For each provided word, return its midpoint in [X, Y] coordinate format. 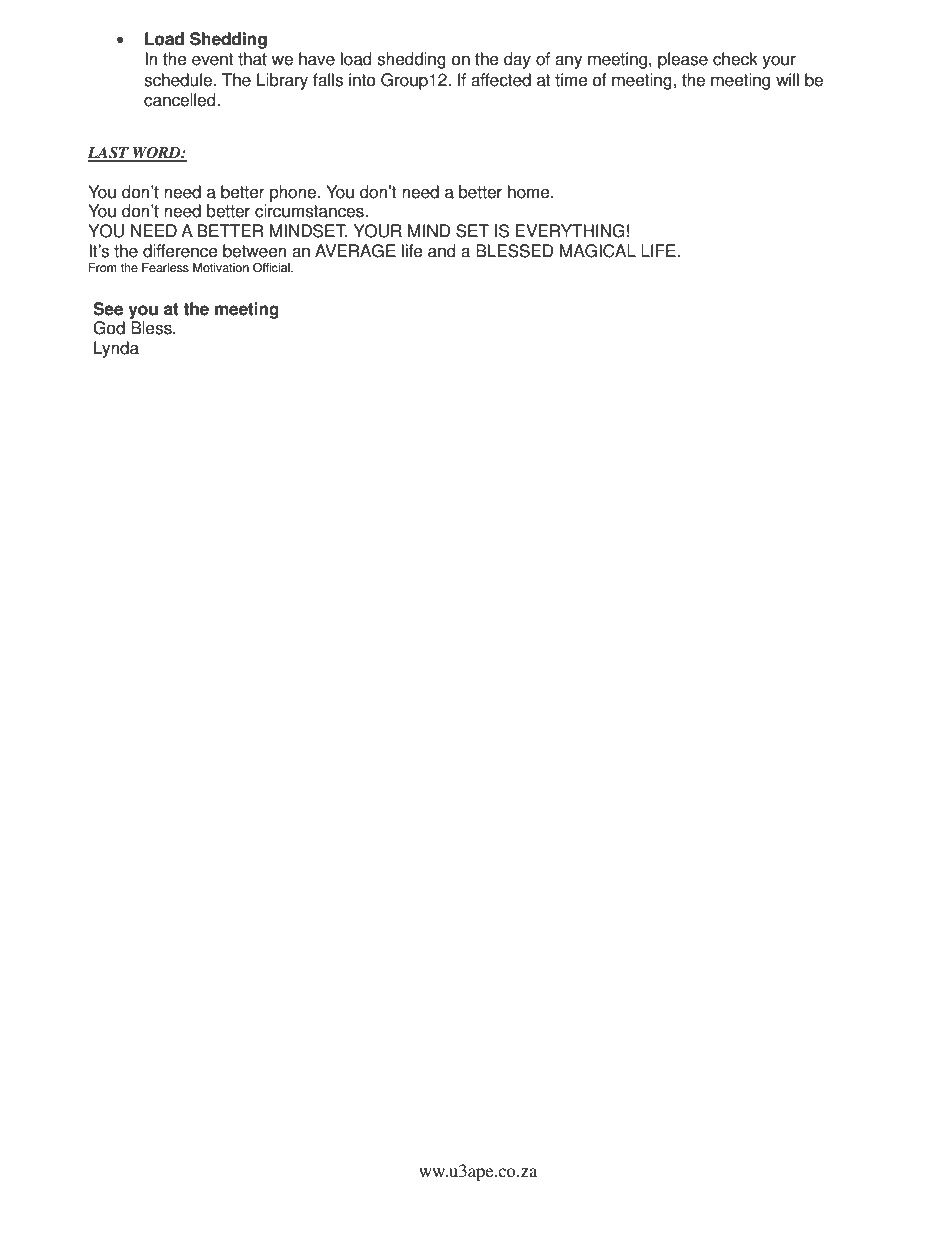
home [530, 192]
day [517, 60]
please [683, 60]
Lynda [116, 349]
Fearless [165, 268]
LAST [109, 153]
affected [501, 80]
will [787, 79]
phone [294, 193]
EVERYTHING [570, 231]
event [212, 59]
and [442, 251]
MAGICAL [598, 251]
